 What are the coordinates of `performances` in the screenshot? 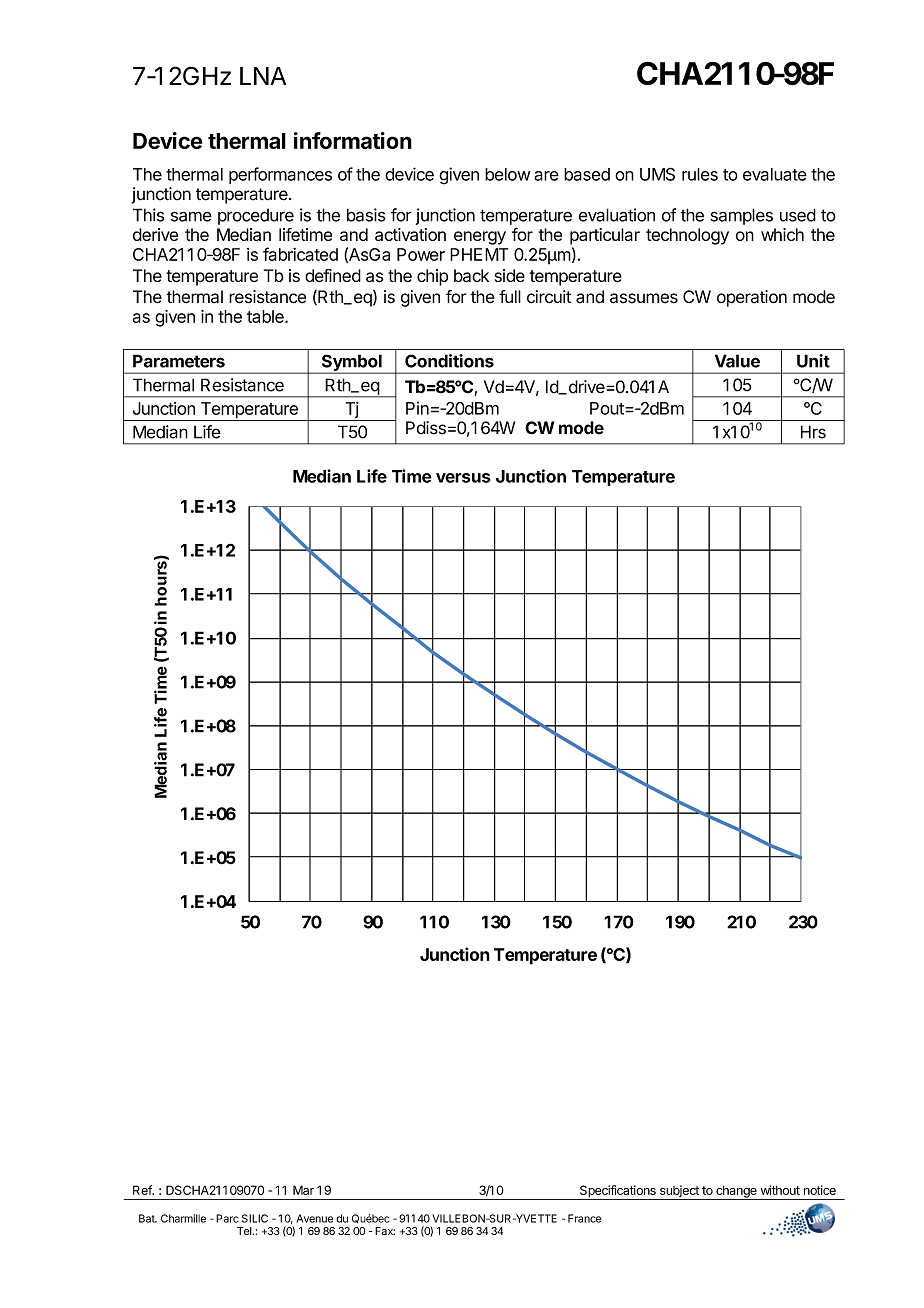 It's located at (280, 175).
